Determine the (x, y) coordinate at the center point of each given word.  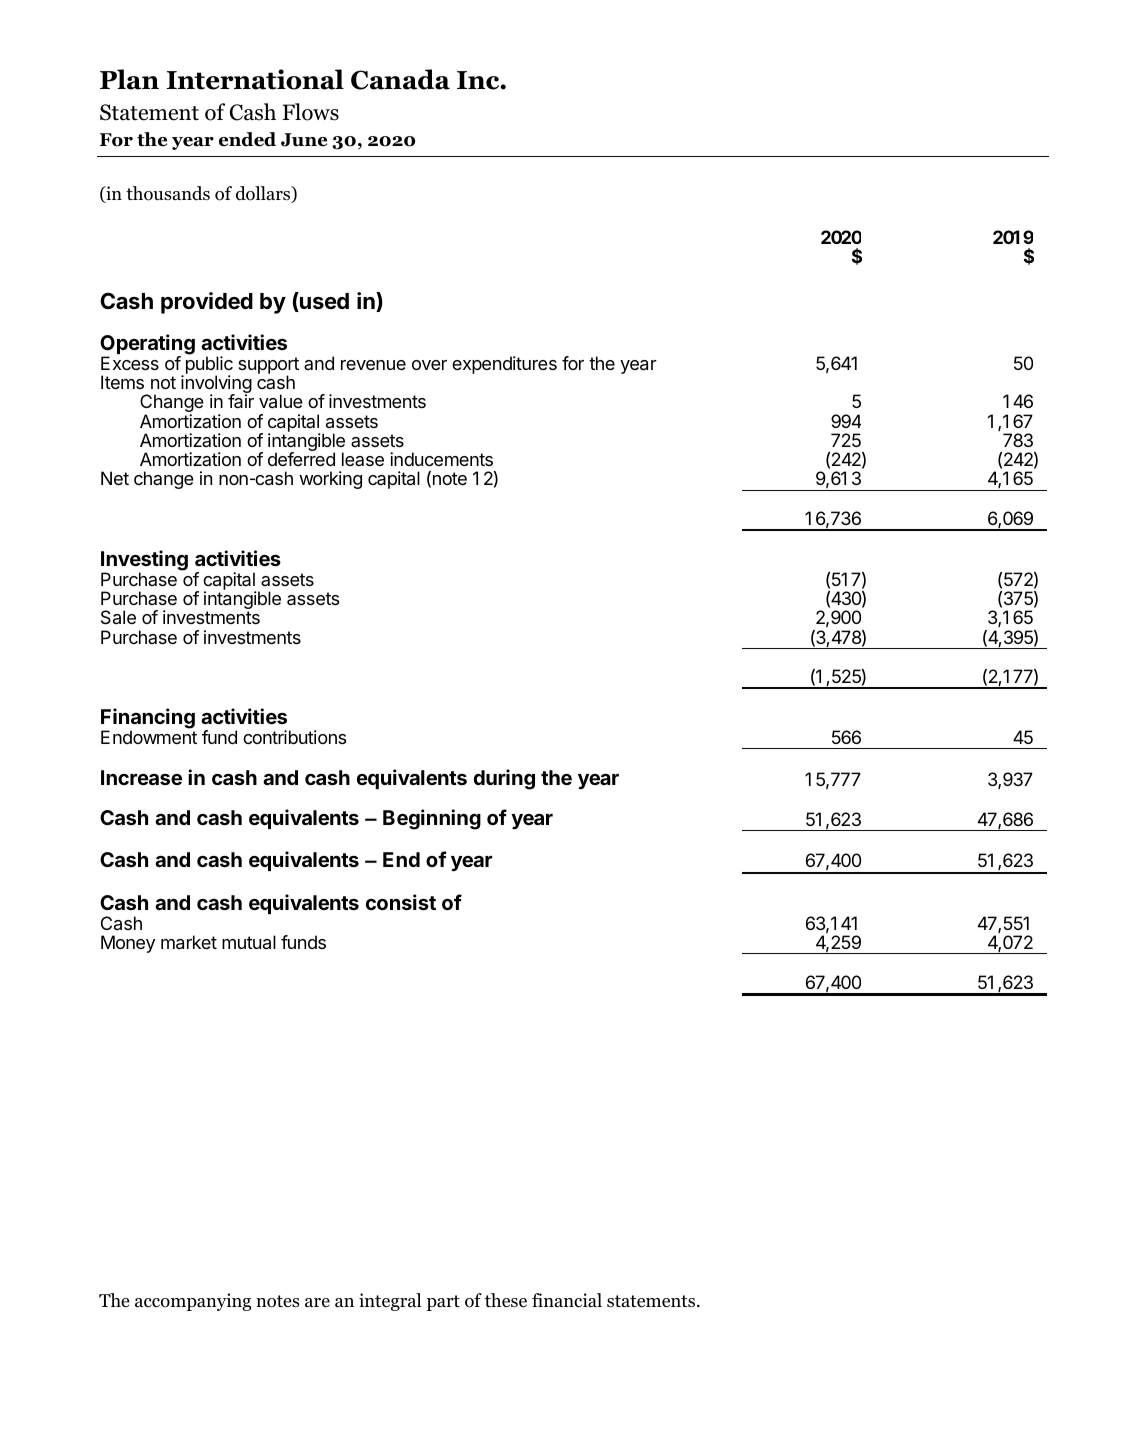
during (504, 779)
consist (401, 902)
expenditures (504, 365)
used (323, 302)
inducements (441, 459)
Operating (147, 345)
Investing (144, 561)
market (189, 942)
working (330, 480)
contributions (294, 737)
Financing (148, 720)
